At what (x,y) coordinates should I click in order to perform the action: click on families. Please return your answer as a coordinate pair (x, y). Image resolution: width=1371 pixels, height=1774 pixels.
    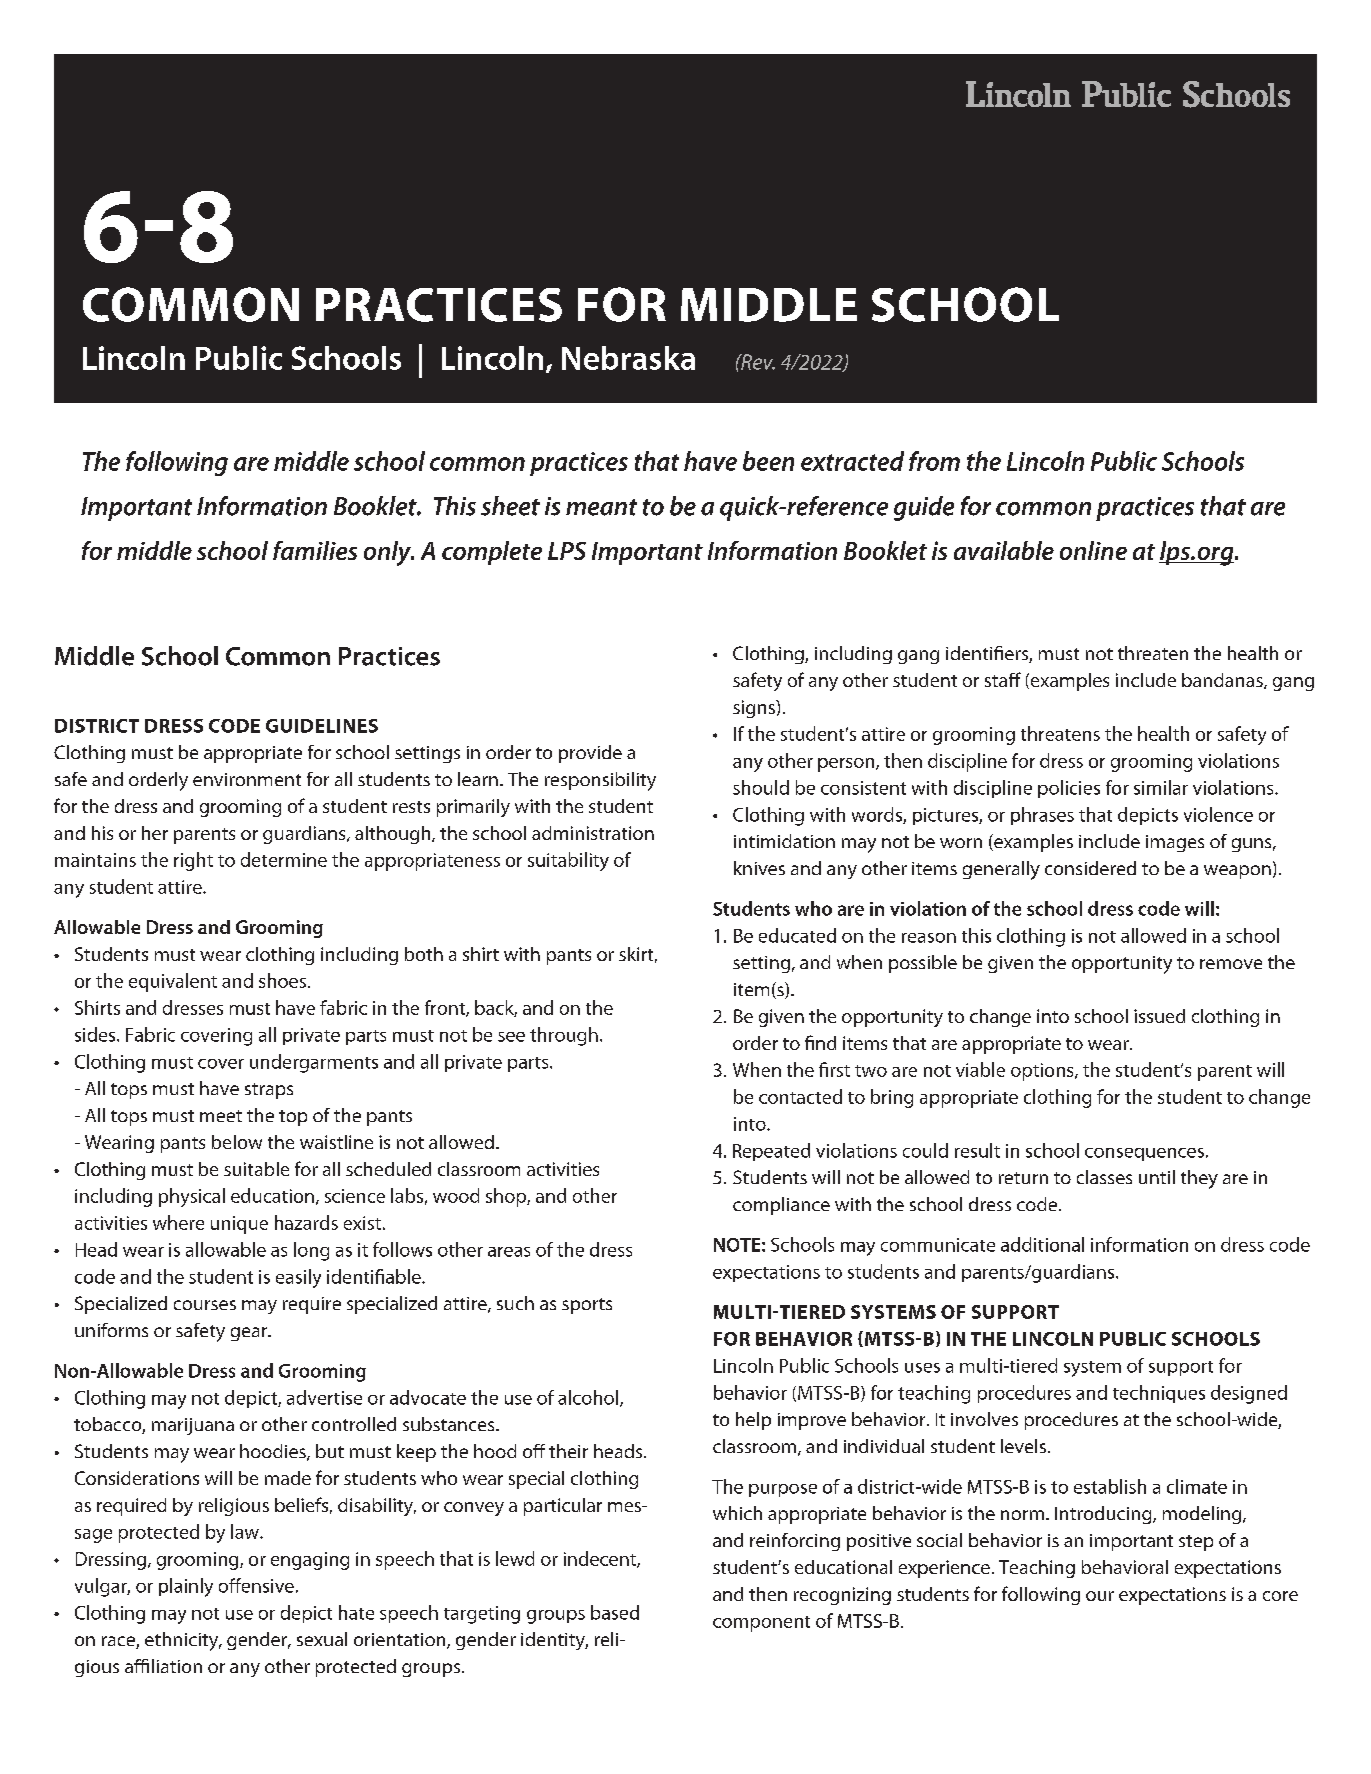
    Looking at the image, I should click on (315, 550).
